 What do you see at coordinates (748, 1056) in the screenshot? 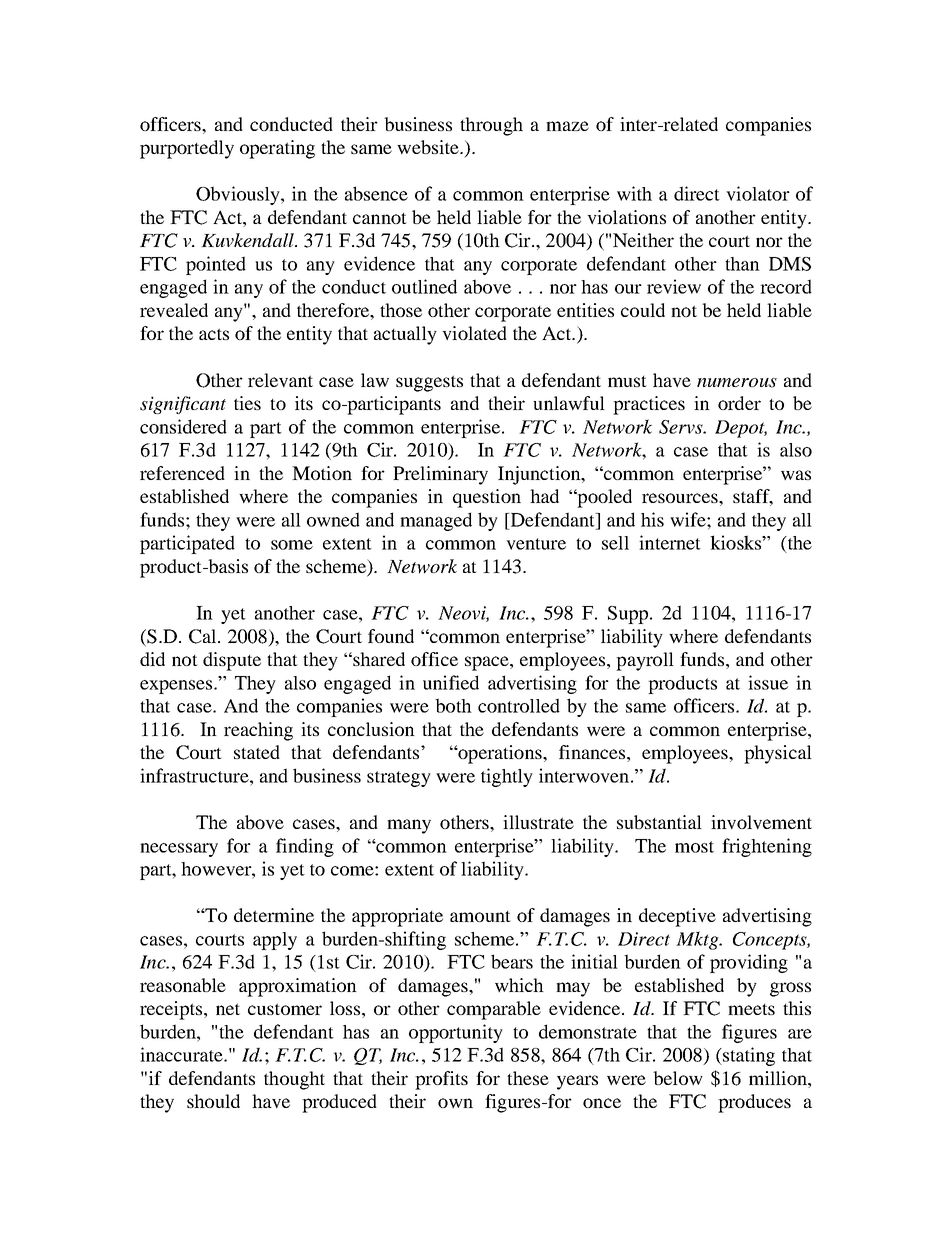
I see `stating` at bounding box center [748, 1056].
